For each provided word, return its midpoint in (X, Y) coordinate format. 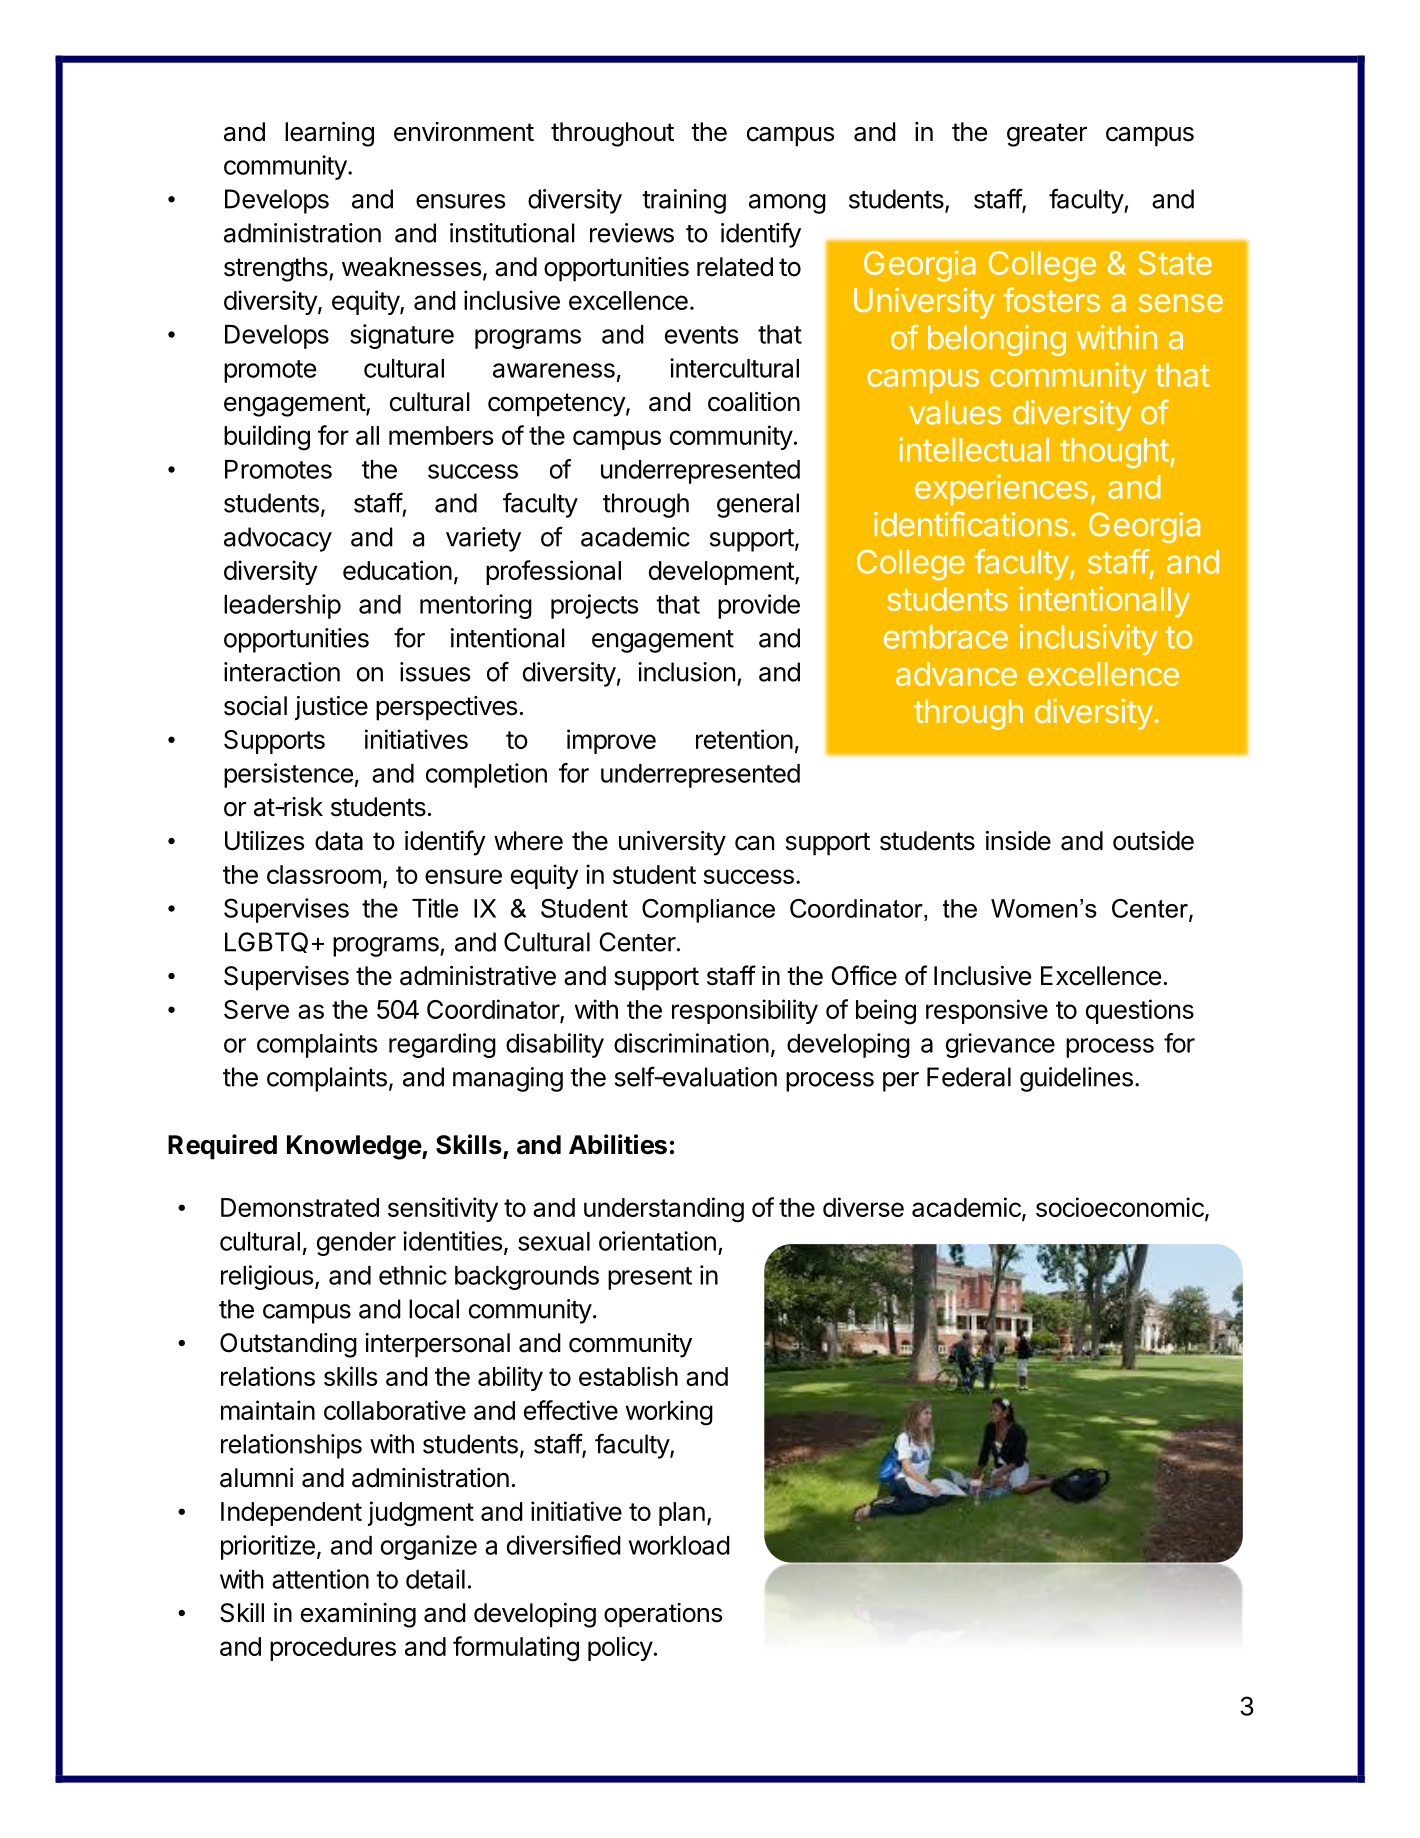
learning (329, 134)
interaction (282, 672)
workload (679, 1545)
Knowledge (355, 1147)
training (684, 201)
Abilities (618, 1144)
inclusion (686, 672)
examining (358, 1615)
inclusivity (1088, 639)
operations (663, 1615)
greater (1047, 135)
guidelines (1076, 1079)
